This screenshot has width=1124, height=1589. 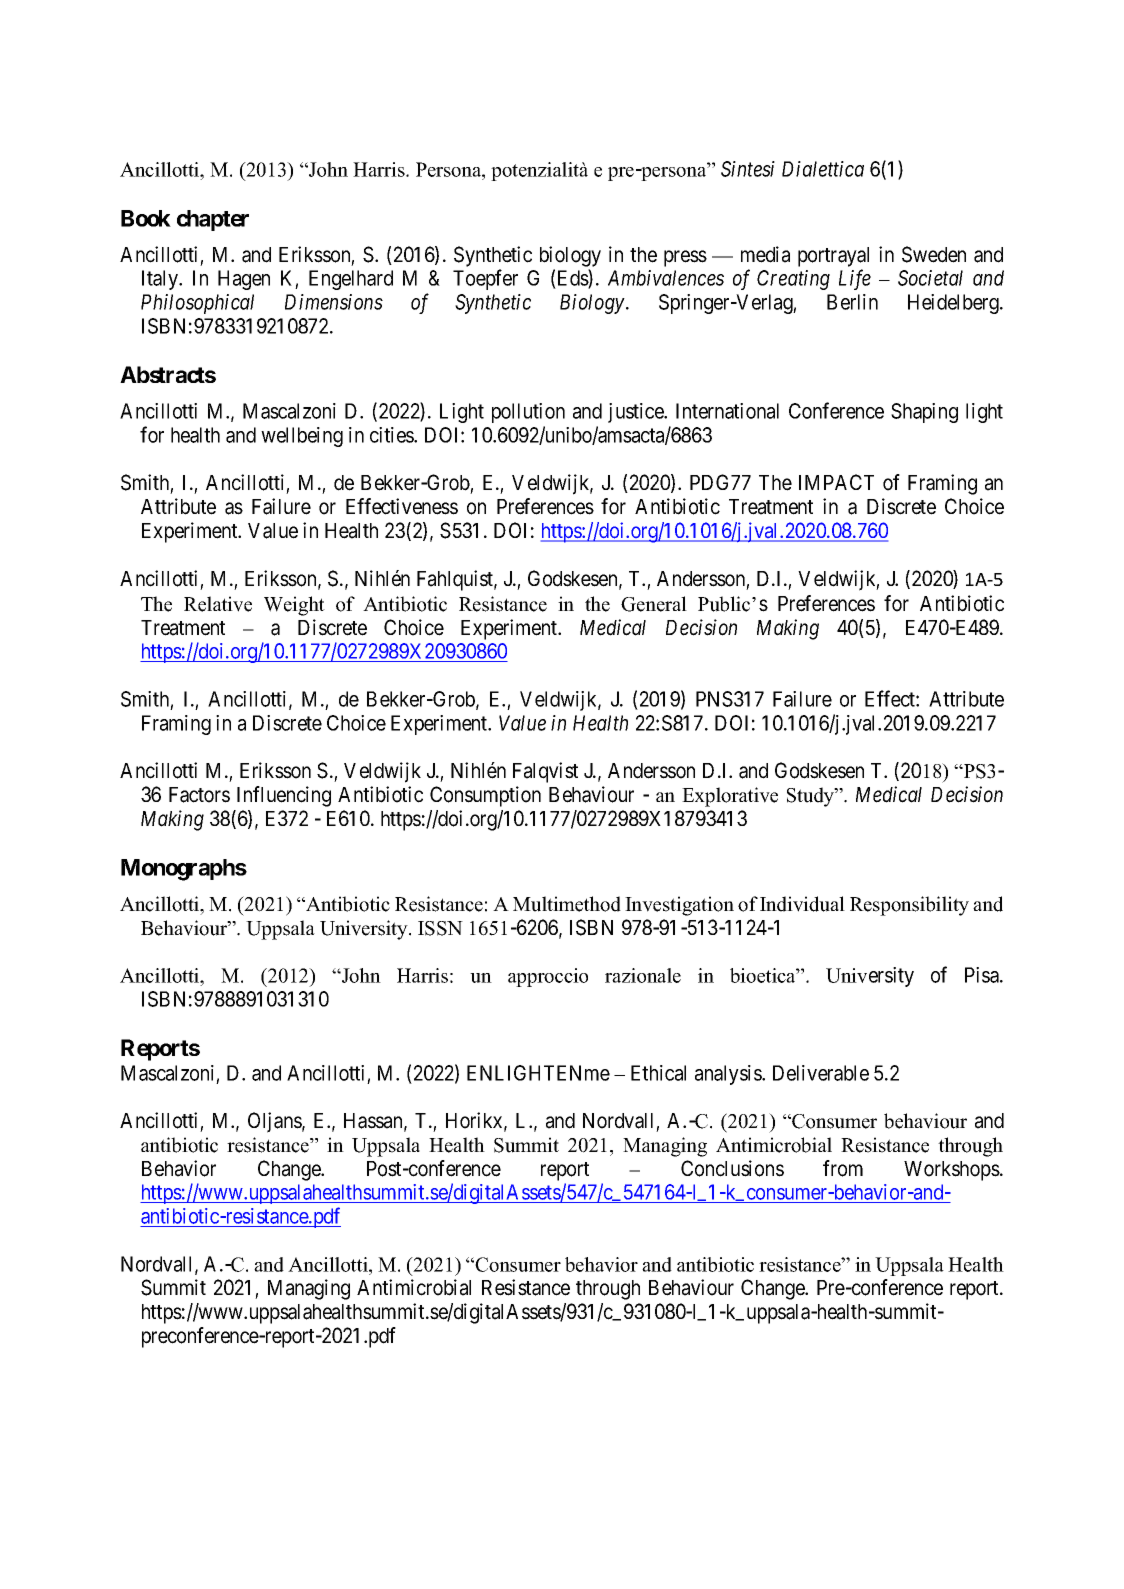 I want to click on General, so click(x=654, y=604).
